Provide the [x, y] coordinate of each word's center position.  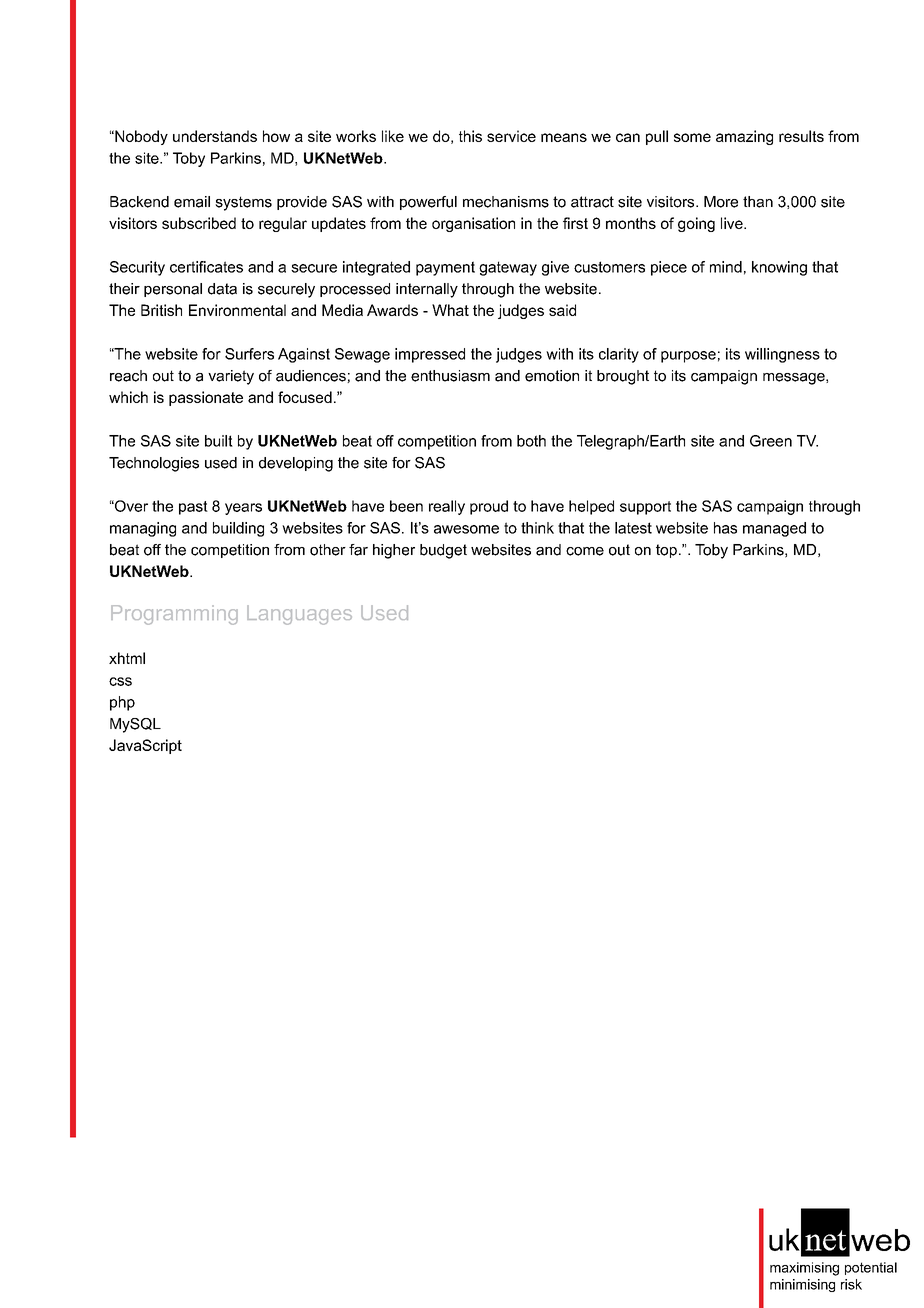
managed [774, 529]
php [122, 703]
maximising [804, 1269]
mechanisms [506, 202]
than [758, 202]
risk [851, 1284]
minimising [802, 1285]
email [192, 202]
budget [443, 551]
